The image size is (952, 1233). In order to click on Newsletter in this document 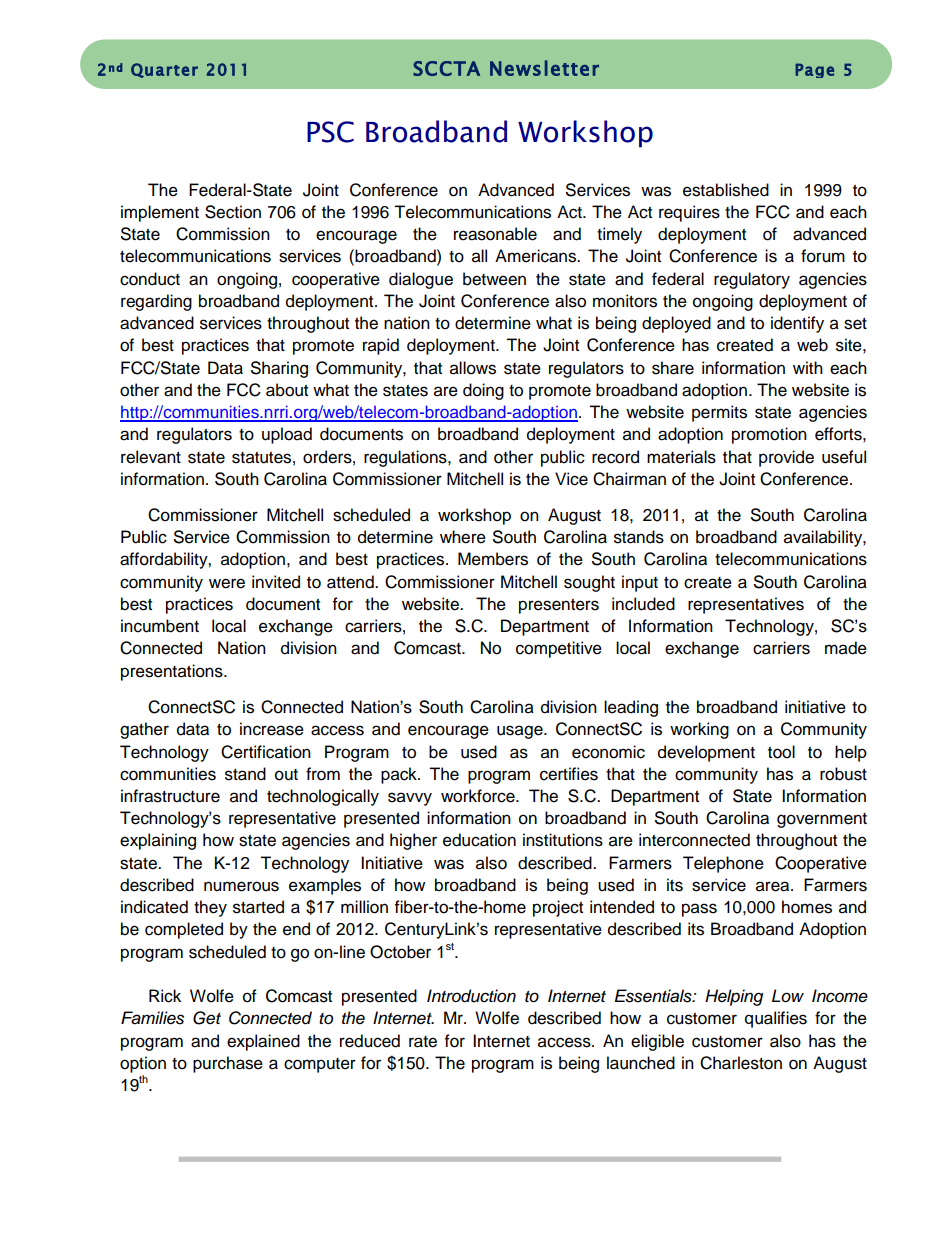, I will do `click(544, 68)`.
